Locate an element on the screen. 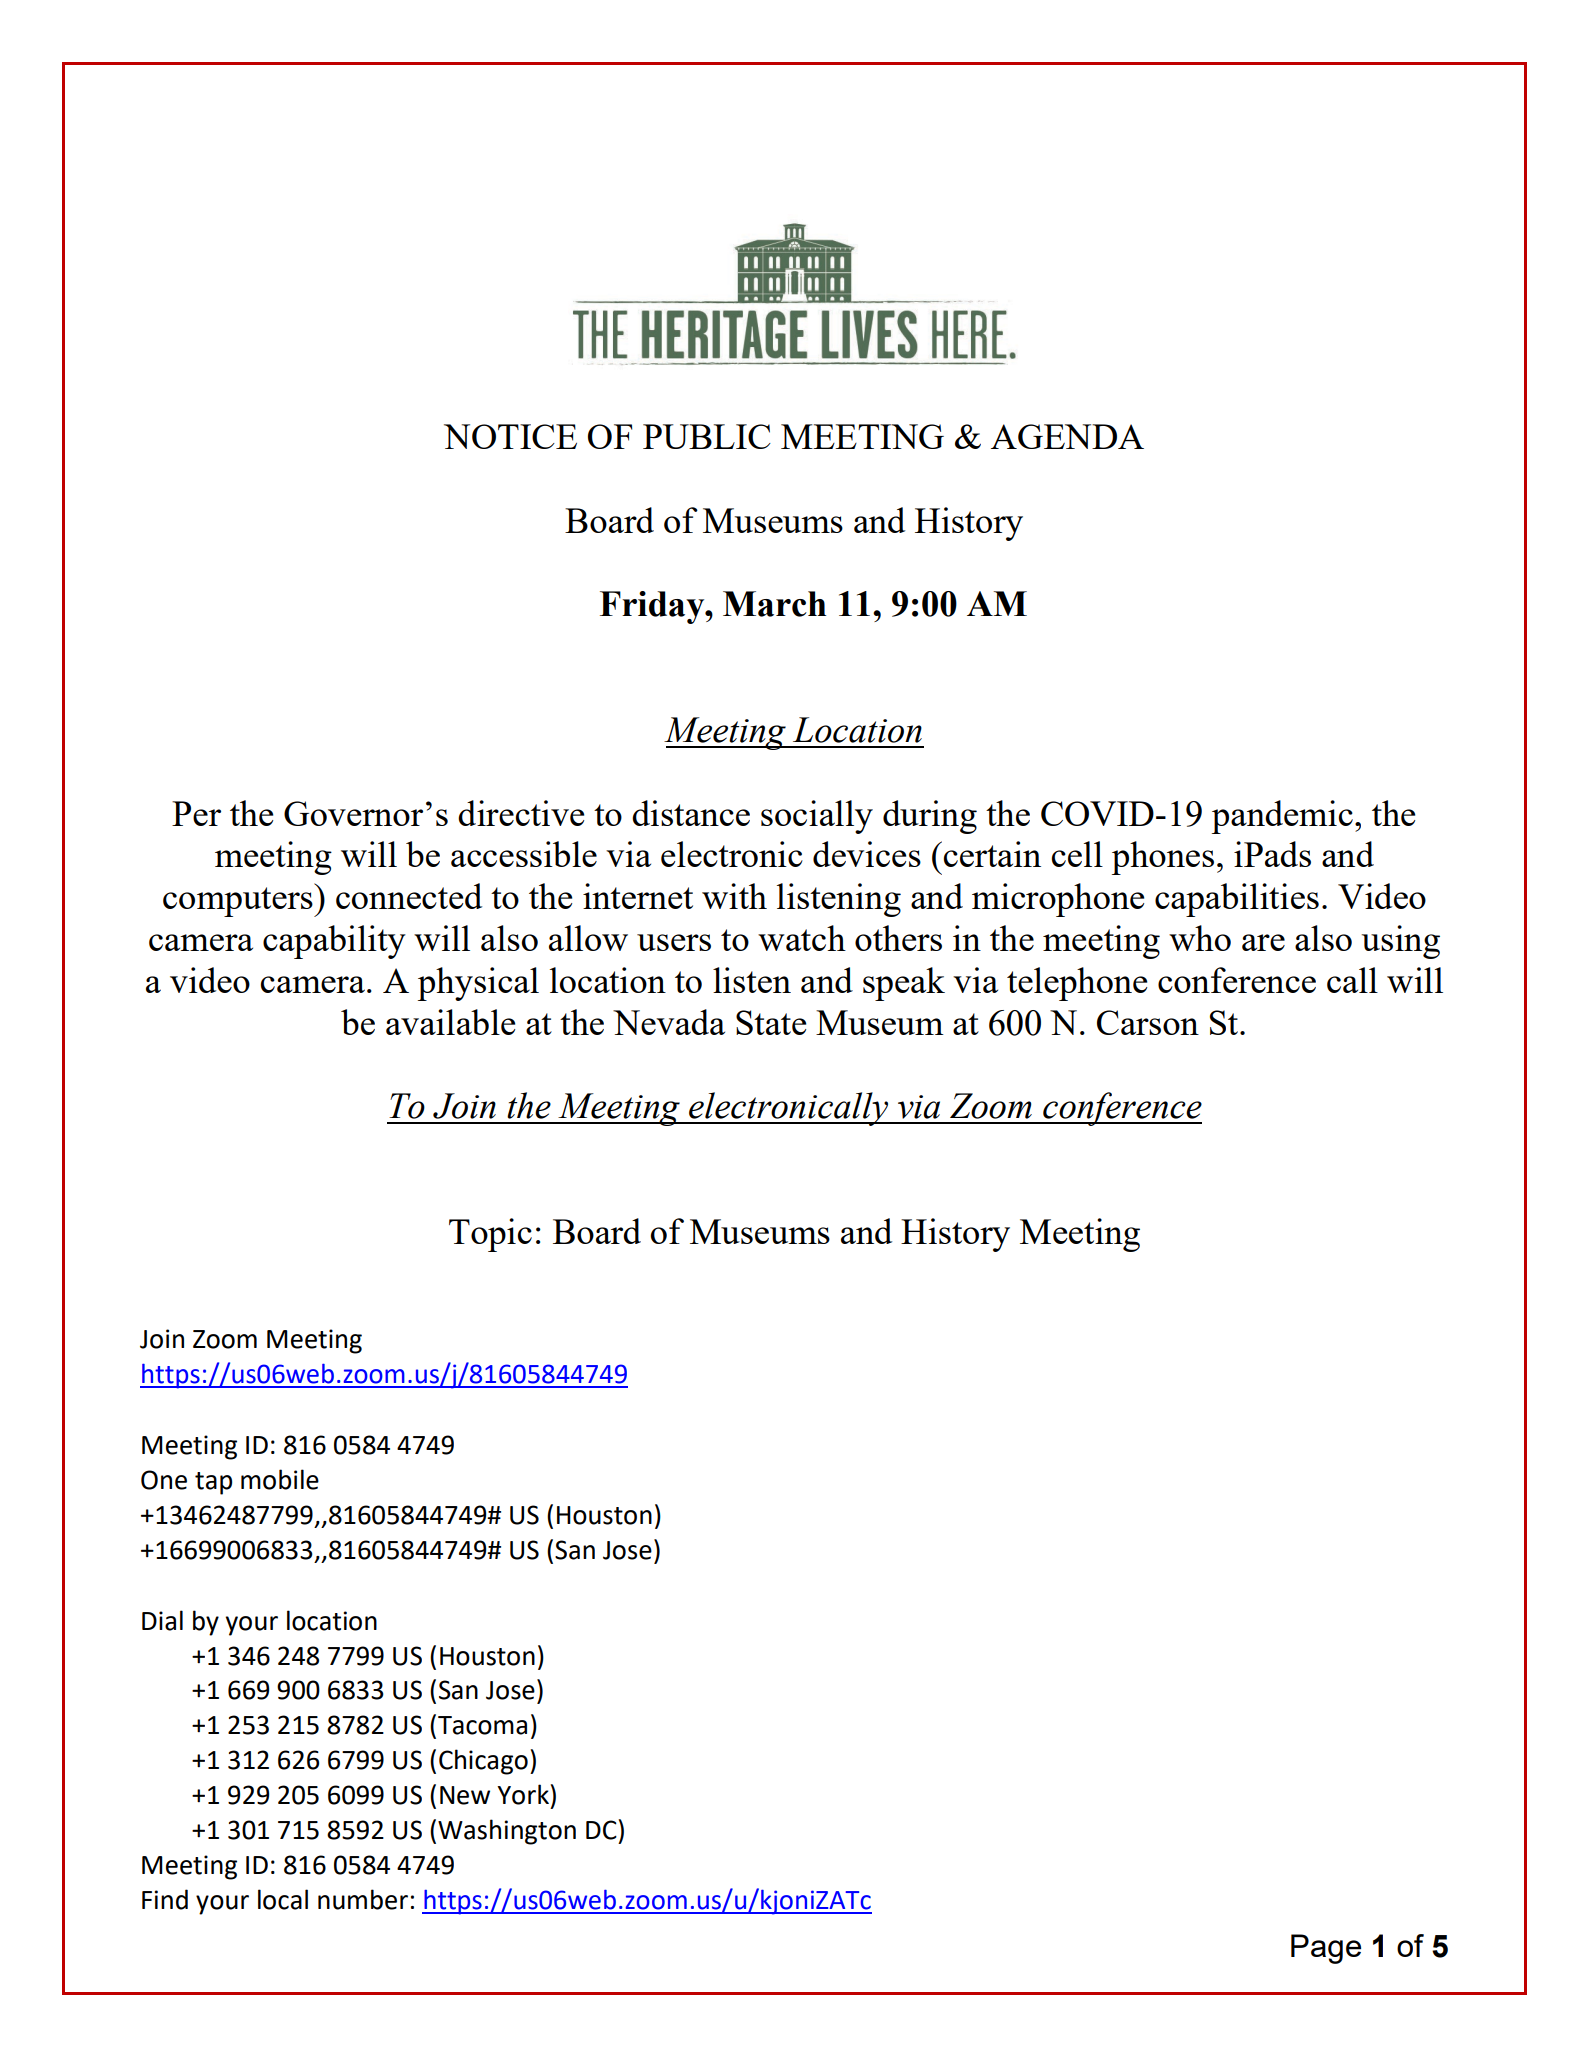 The width and height of the screenshot is (1589, 2057). State is located at coordinates (771, 1022).
